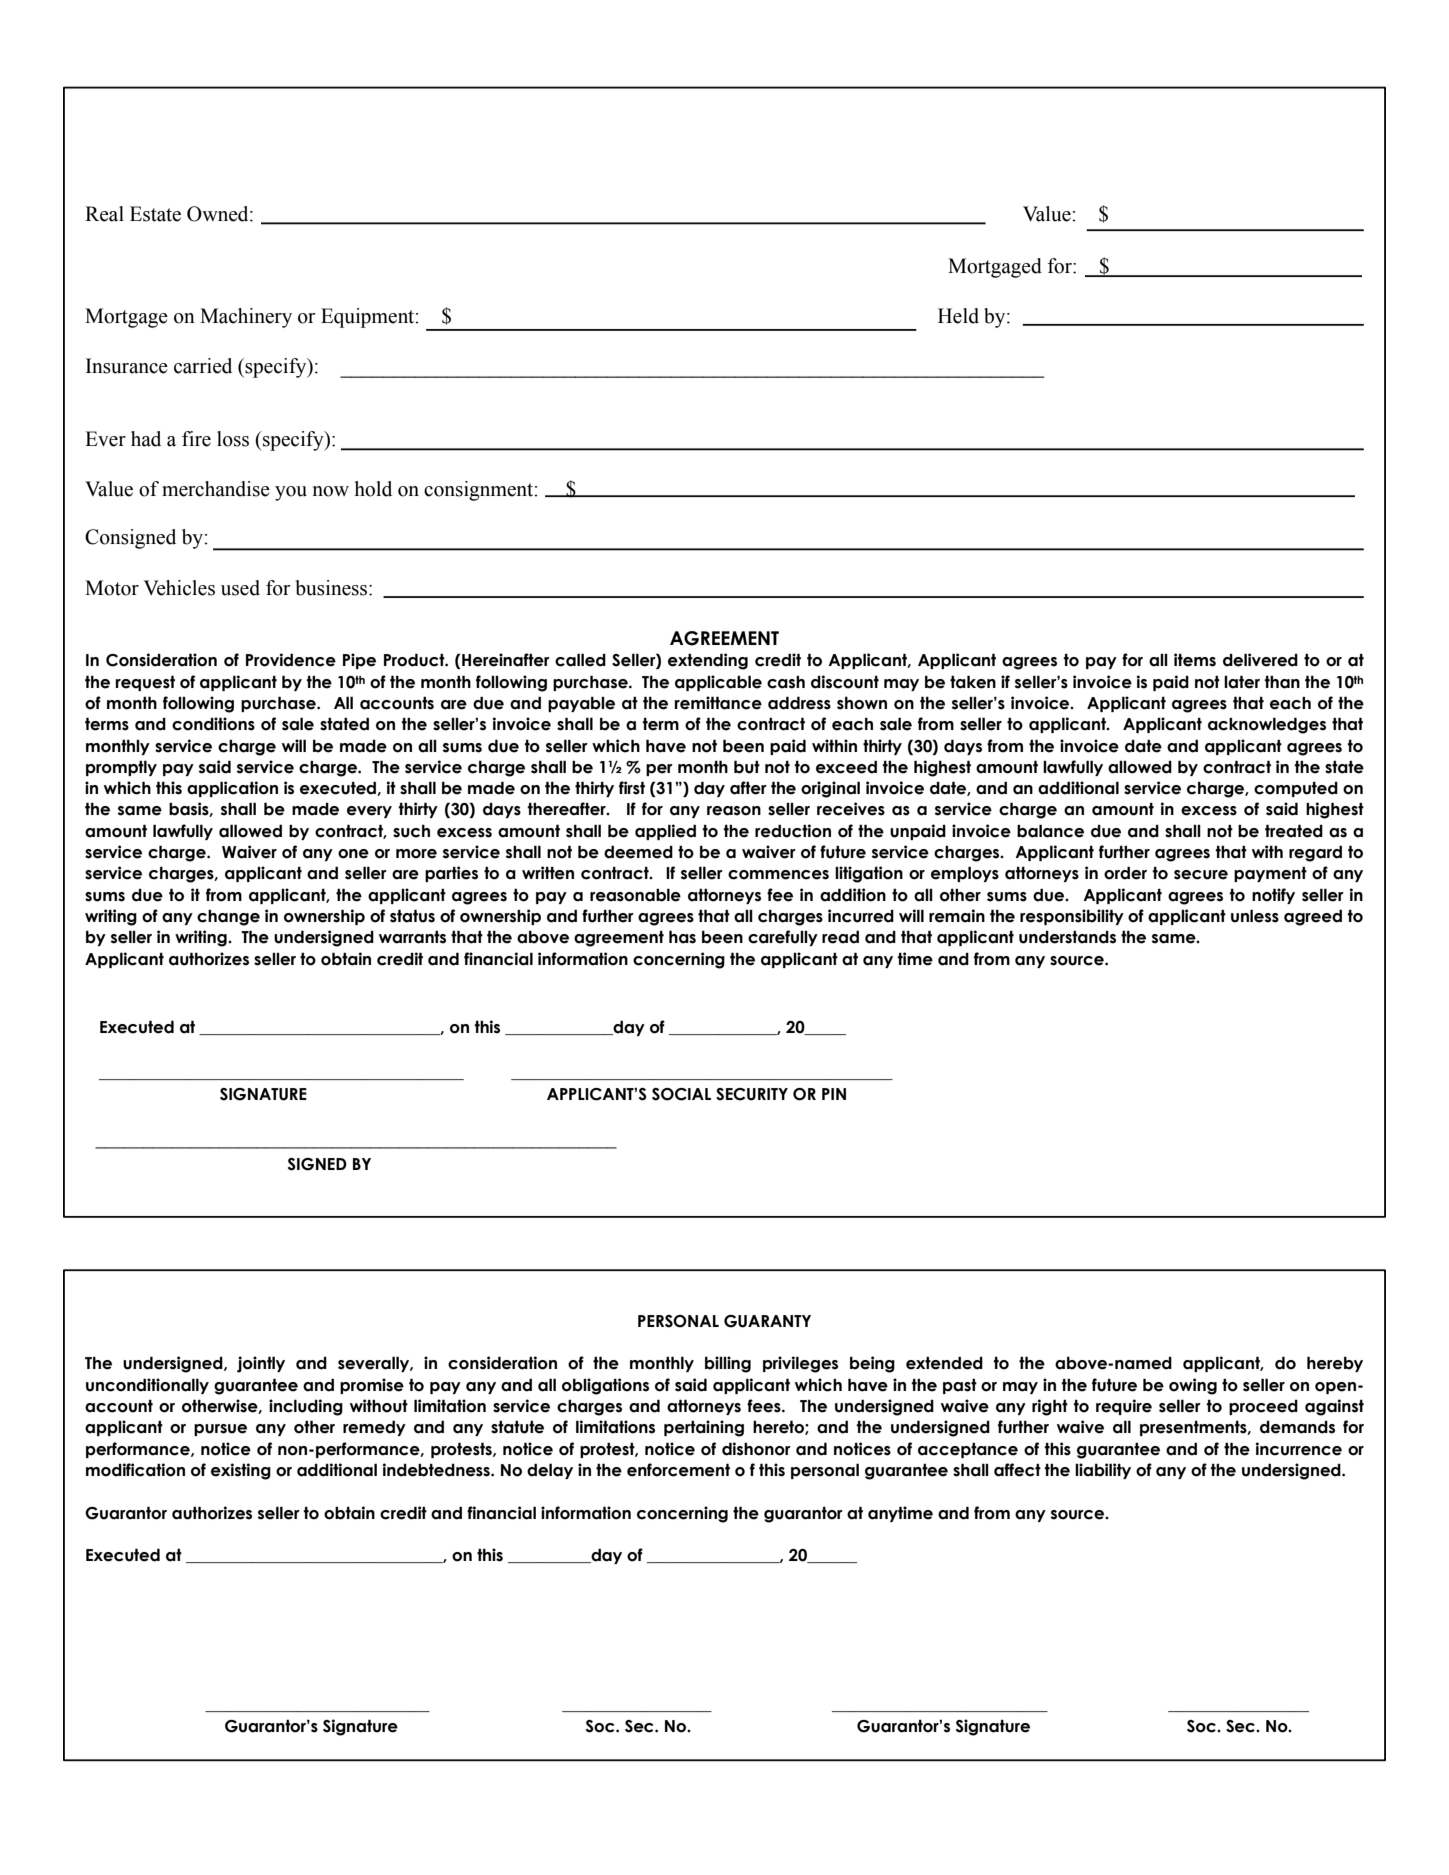 Image resolution: width=1449 pixels, height=1875 pixels. Describe the element at coordinates (220, 1430) in the image. I see `pursue` at that location.
